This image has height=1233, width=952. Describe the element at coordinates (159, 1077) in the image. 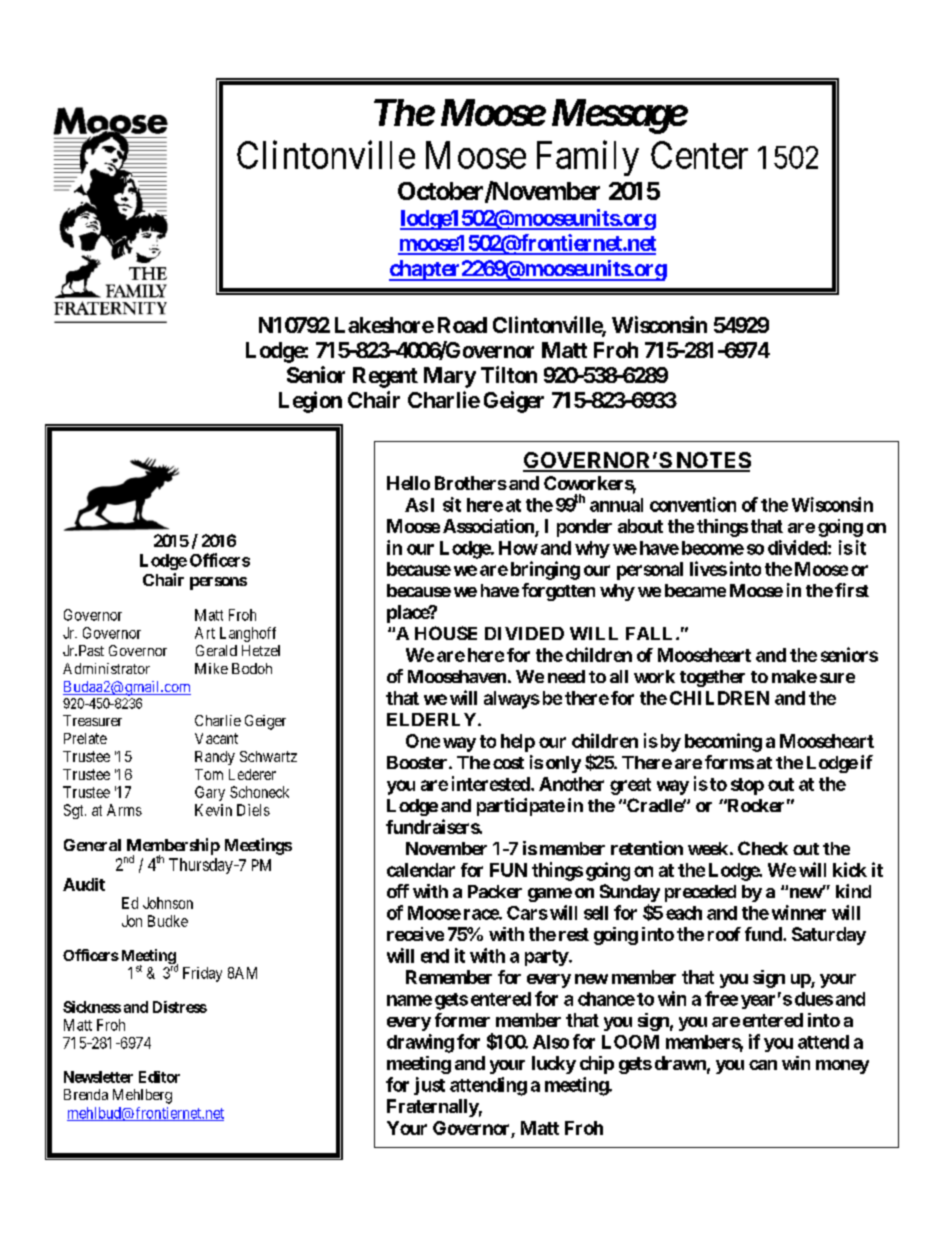

I see `Editor` at that location.
